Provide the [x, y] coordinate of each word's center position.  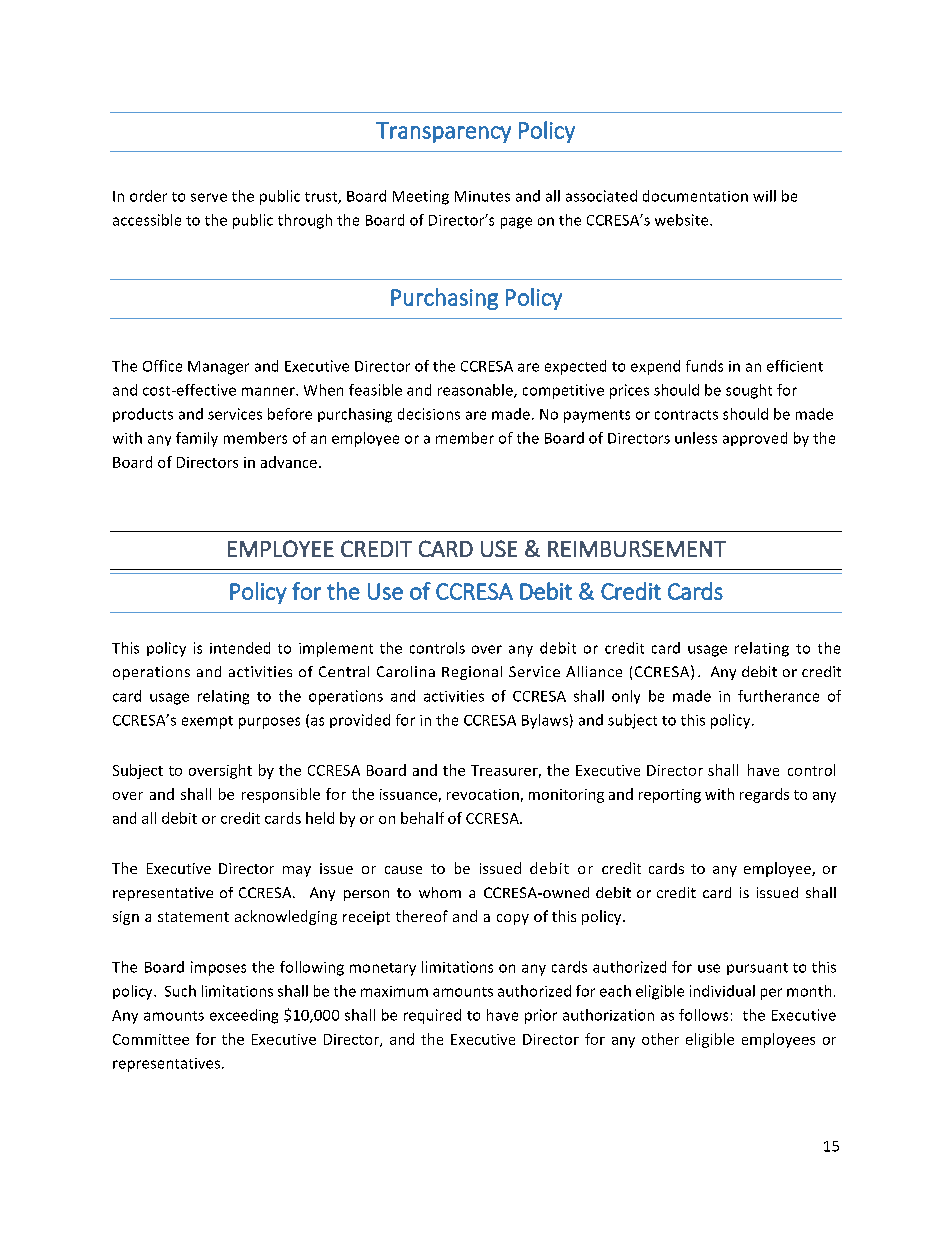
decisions [429, 414]
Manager [218, 368]
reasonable [476, 391]
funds [704, 366]
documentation [695, 196]
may [297, 871]
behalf [422, 818]
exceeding [244, 1016]
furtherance [778, 696]
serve [209, 197]
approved [755, 439]
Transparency [443, 132]
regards [764, 795]
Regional [472, 673]
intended [240, 648]
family [197, 439]
